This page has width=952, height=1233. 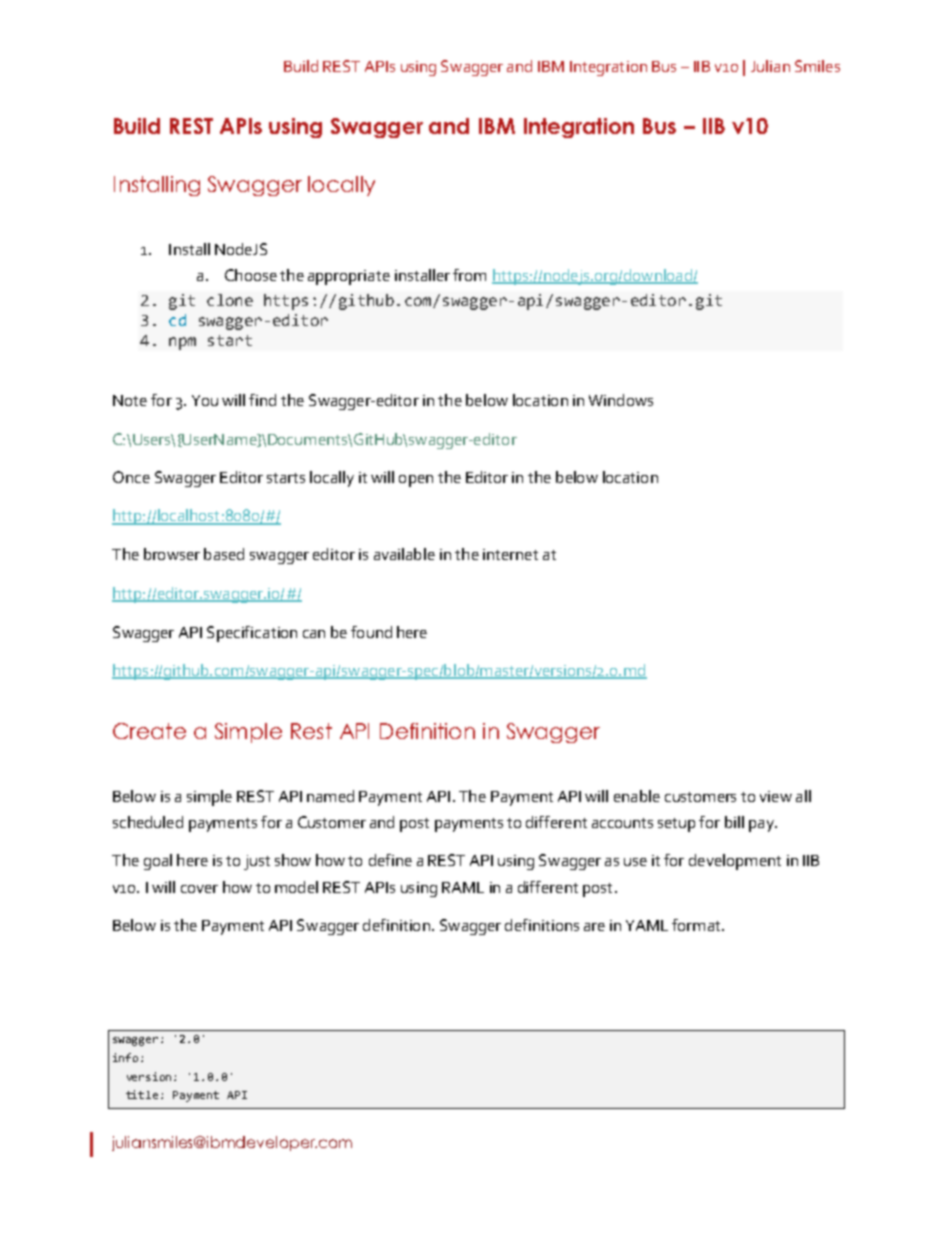 What do you see at coordinates (404, 554) in the page?
I see `available` at bounding box center [404, 554].
